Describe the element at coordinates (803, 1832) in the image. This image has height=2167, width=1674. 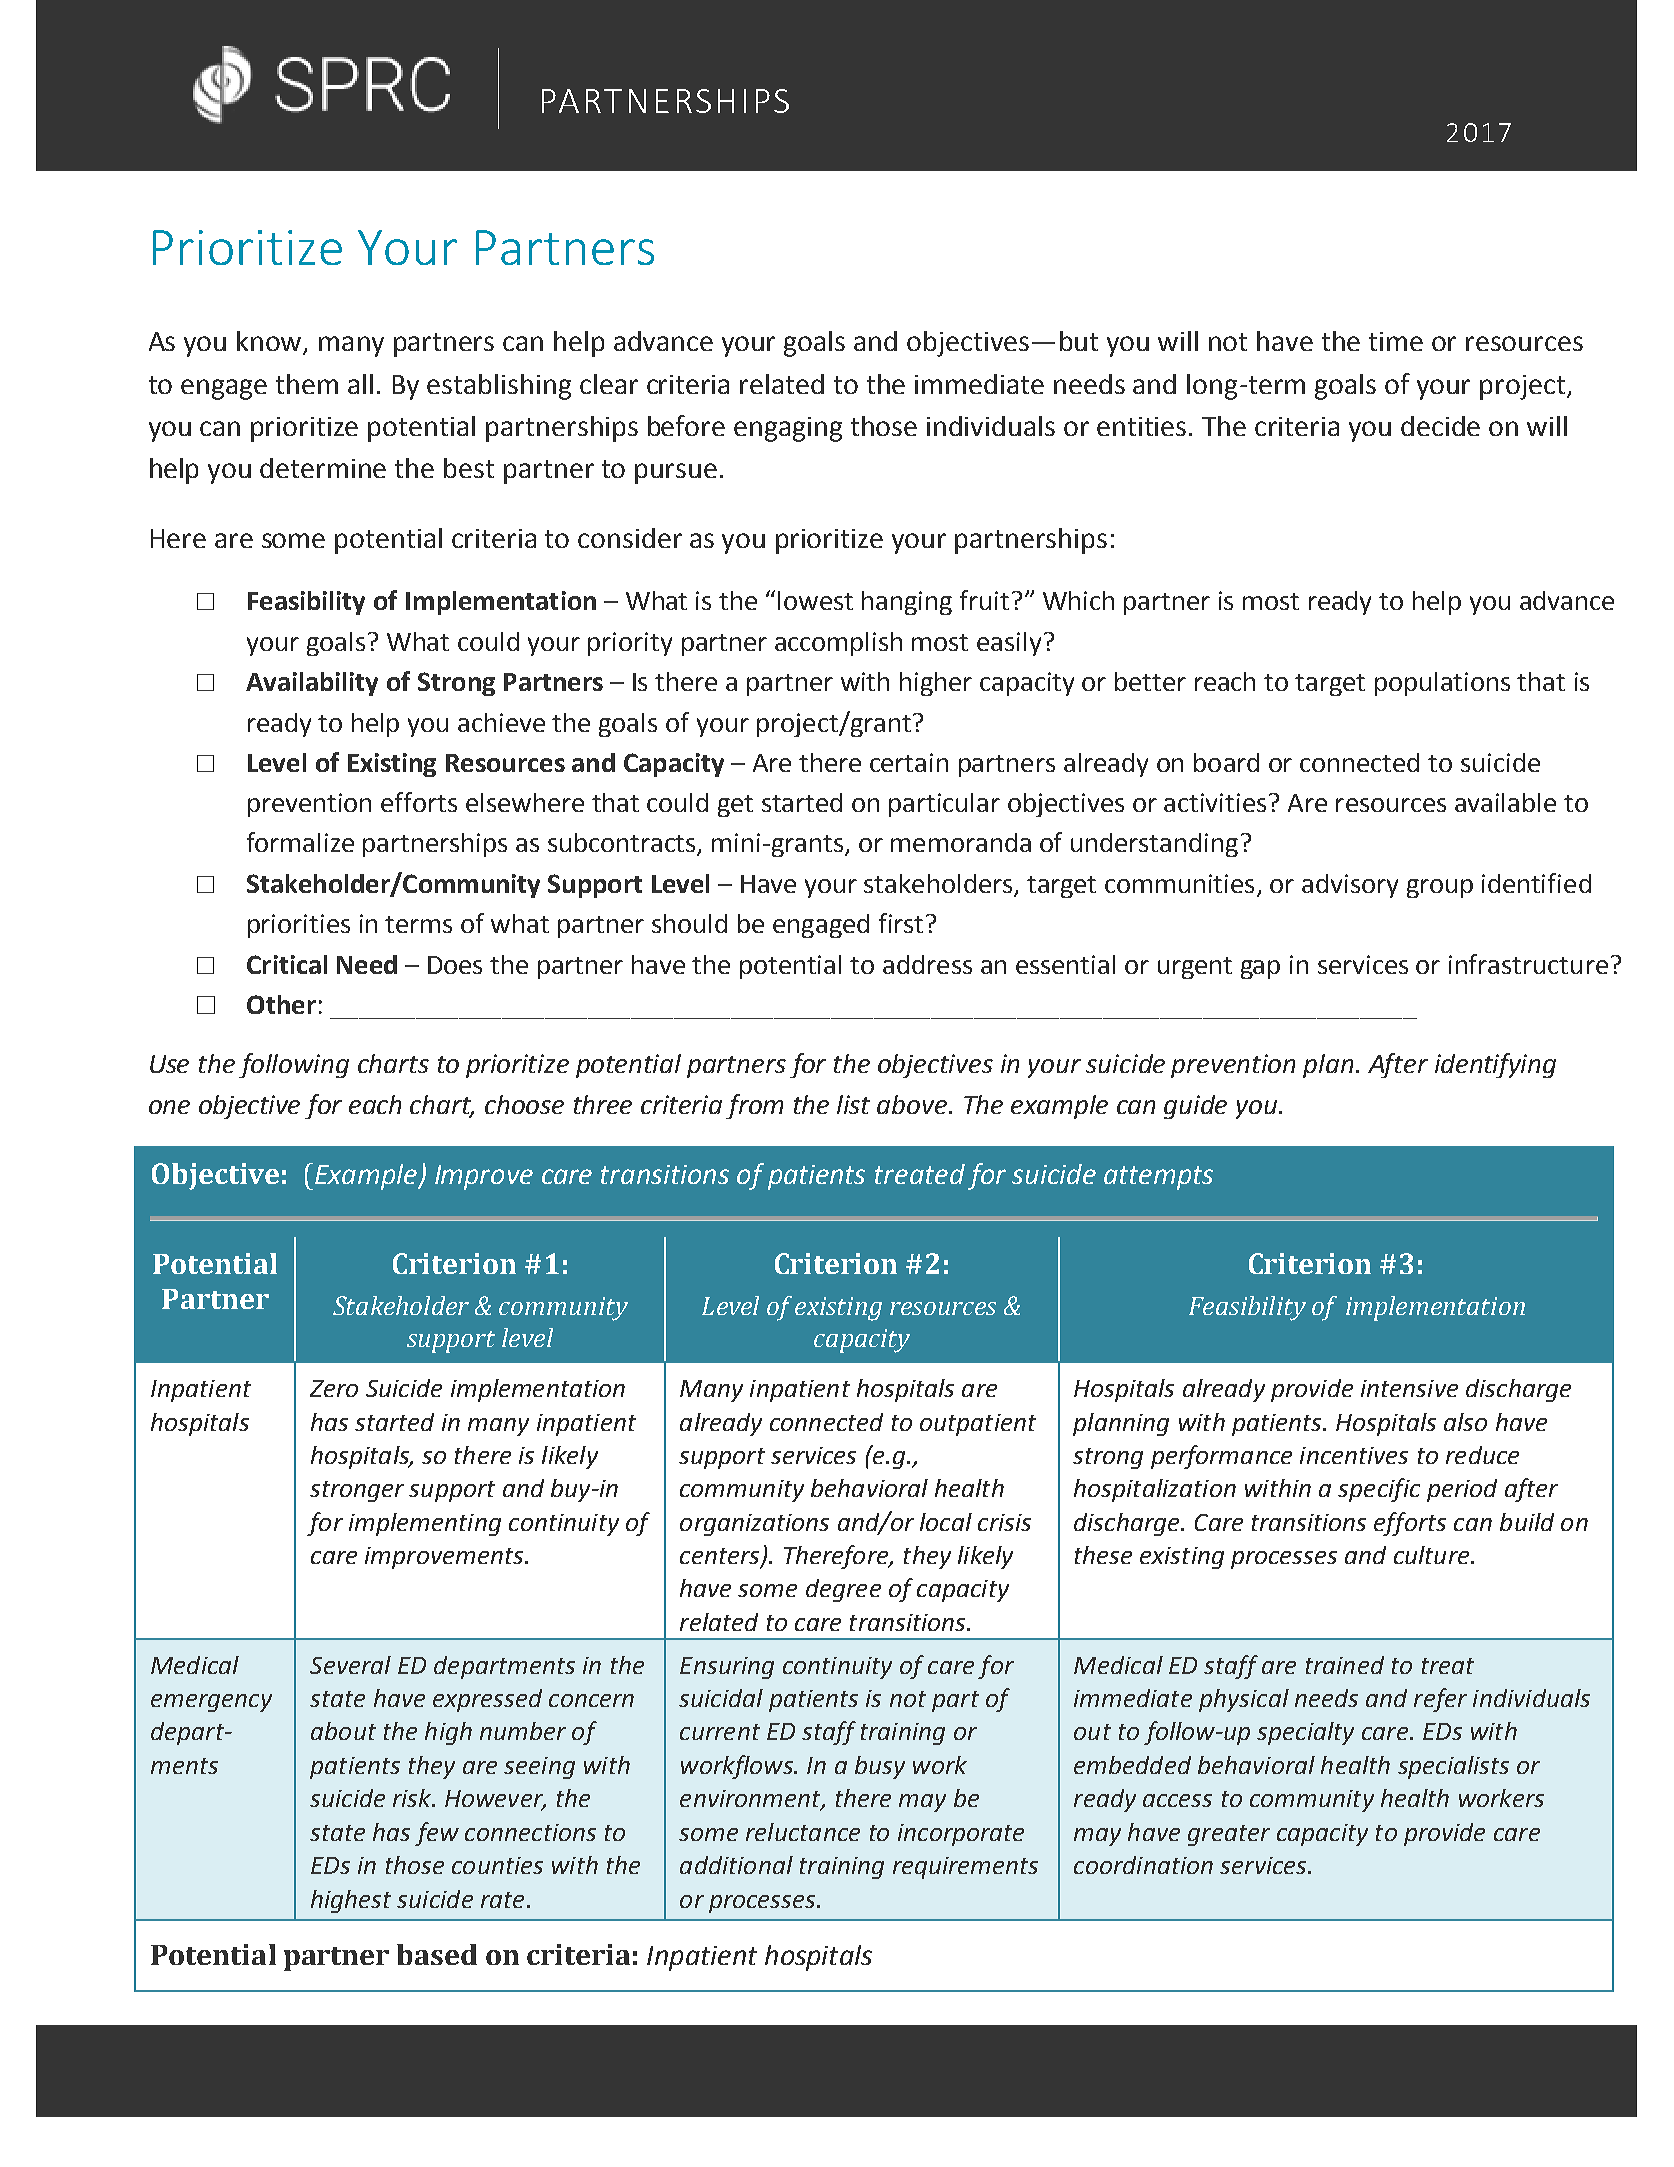
I see `reluctance` at that location.
